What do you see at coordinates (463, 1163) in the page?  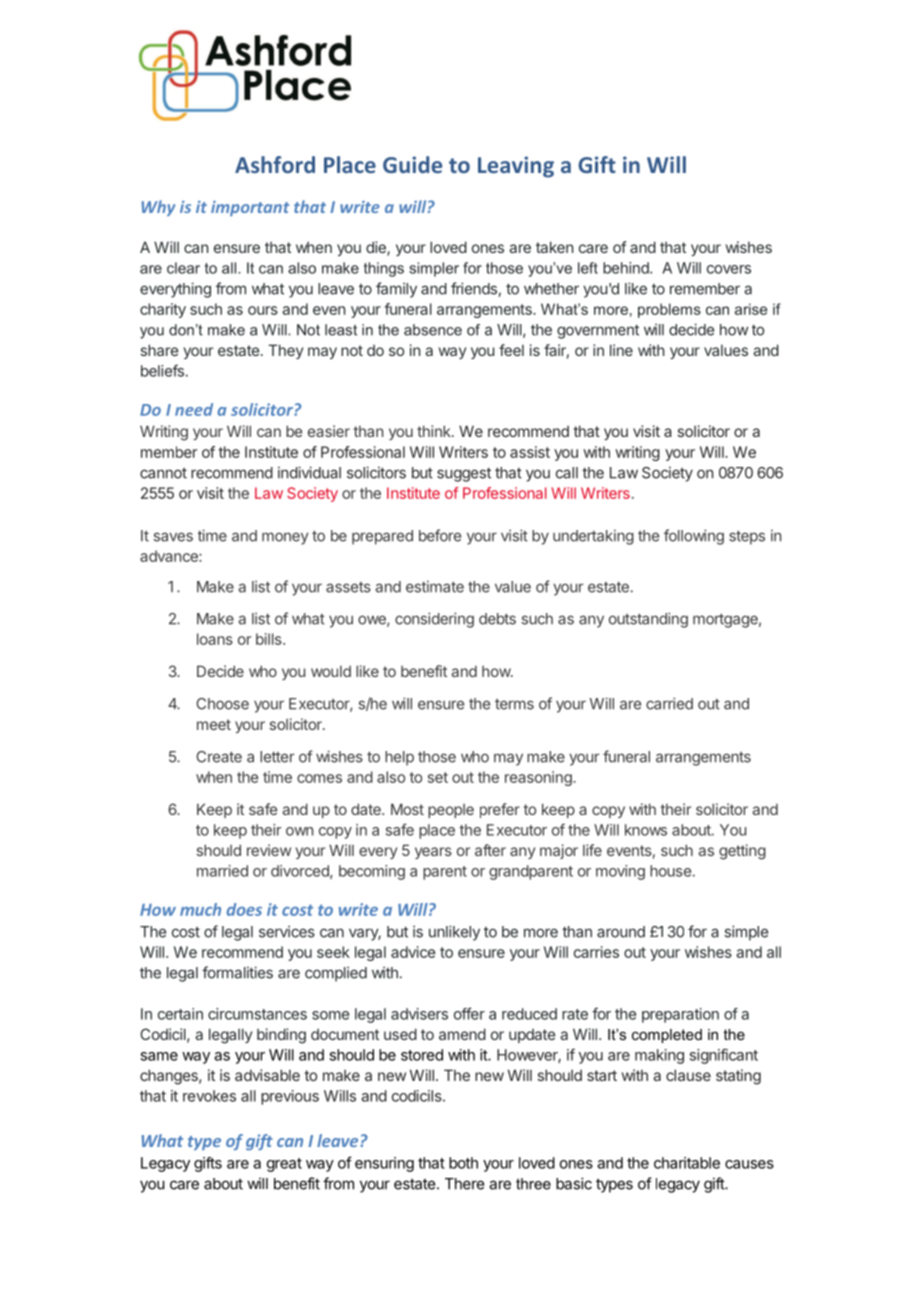 I see `both` at bounding box center [463, 1163].
